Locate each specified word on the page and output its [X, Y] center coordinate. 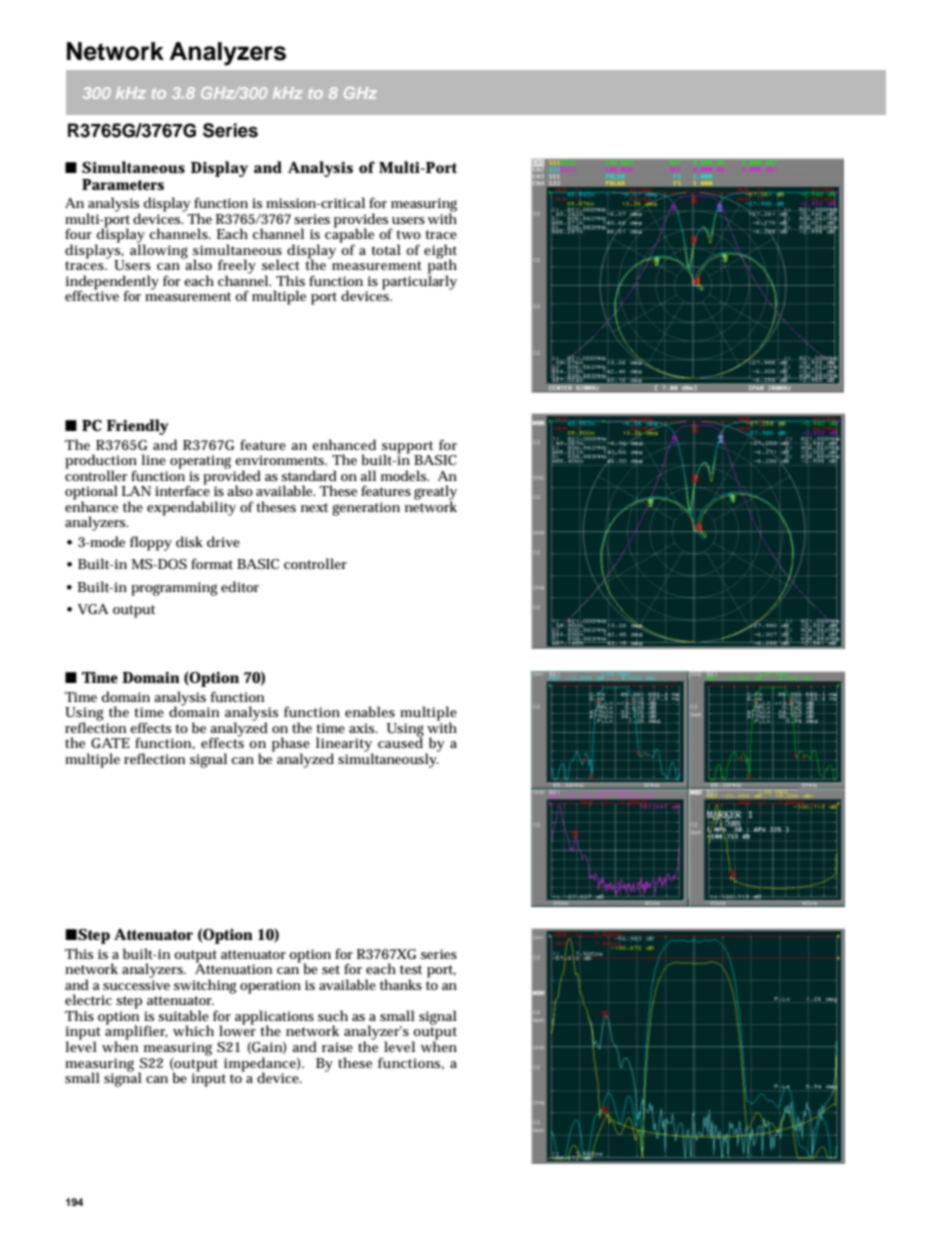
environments [281, 460]
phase [291, 745]
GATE [110, 743]
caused [400, 742]
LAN [136, 491]
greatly [435, 493]
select [281, 264]
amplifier [136, 1033]
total [386, 249]
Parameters [123, 184]
